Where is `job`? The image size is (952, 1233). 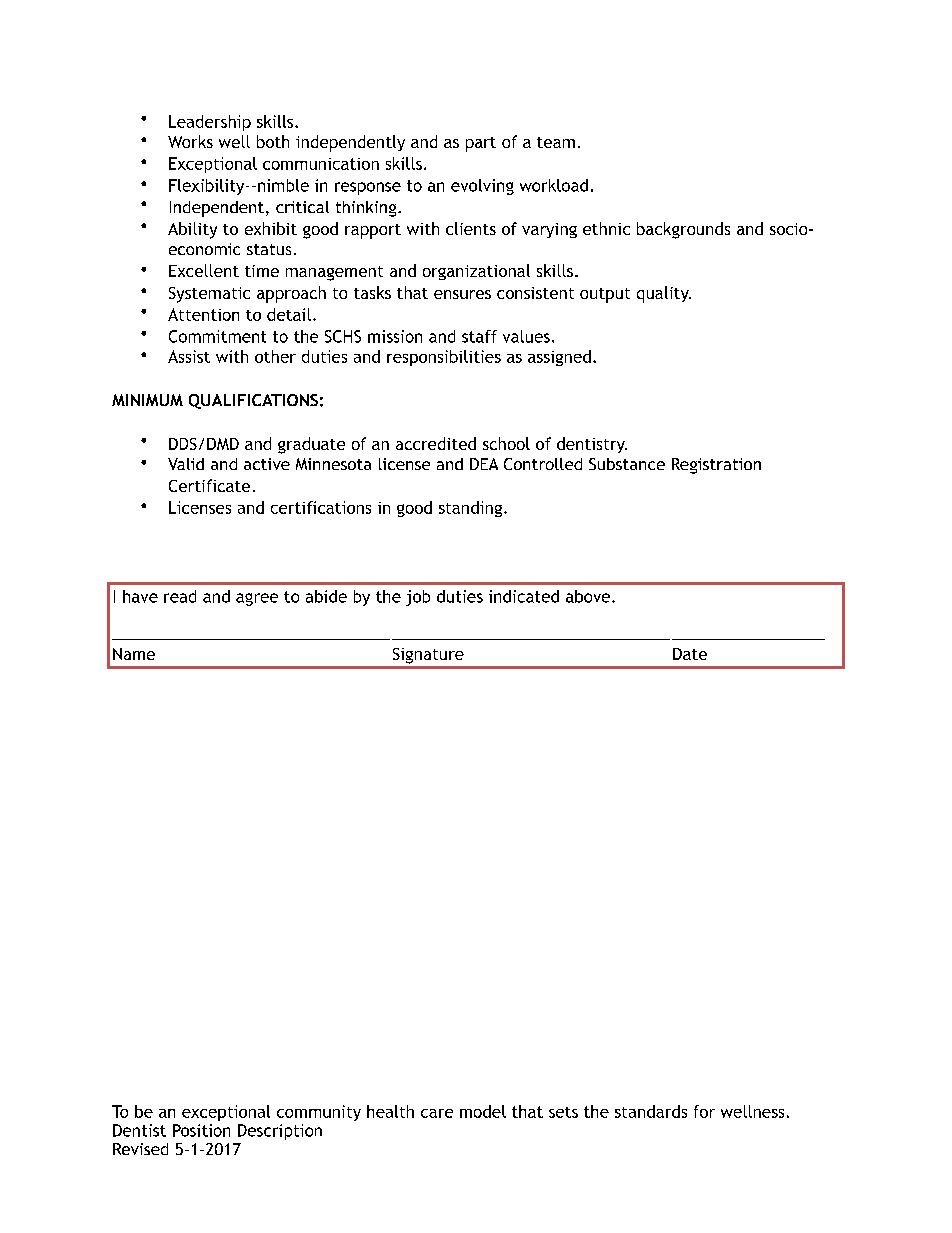
job is located at coordinates (418, 598).
